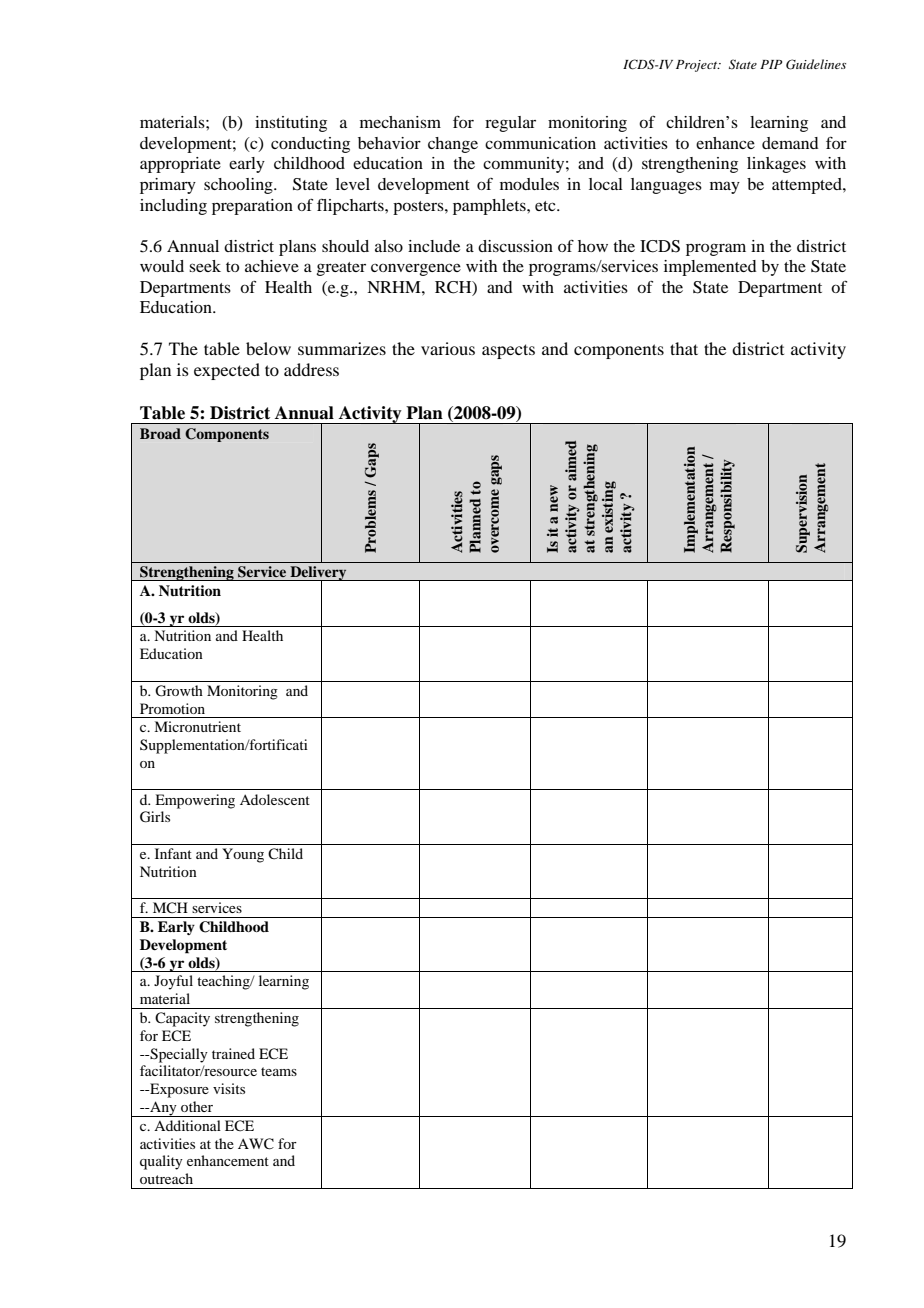 Image resolution: width=924 pixels, height=1308 pixels. Describe the element at coordinates (279, 1071) in the page. I see `teams` at that location.
